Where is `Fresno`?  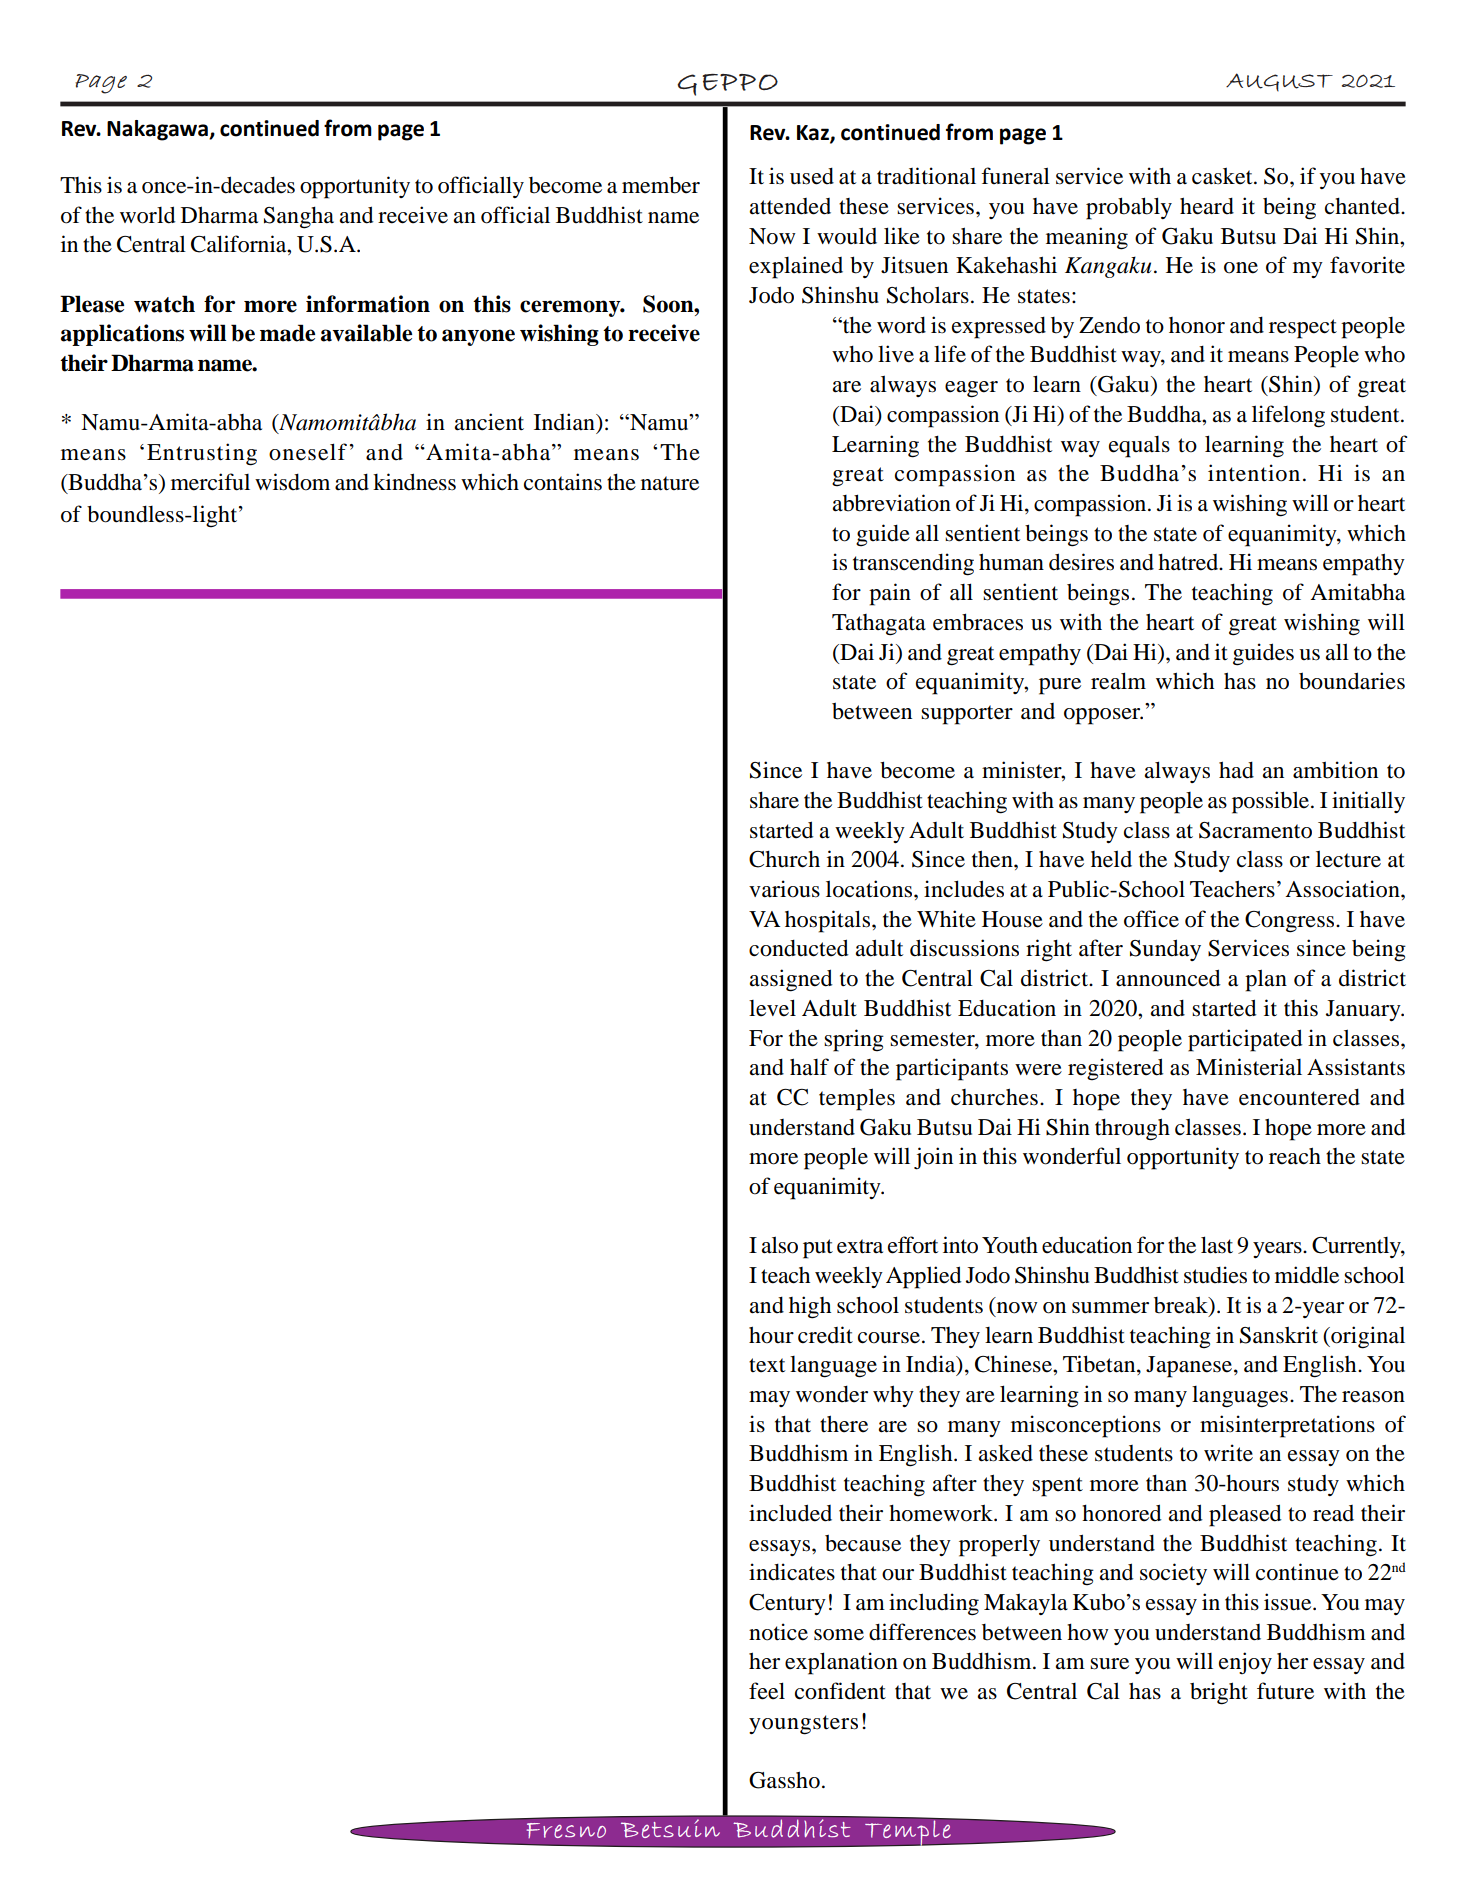 Fresno is located at coordinates (566, 1830).
